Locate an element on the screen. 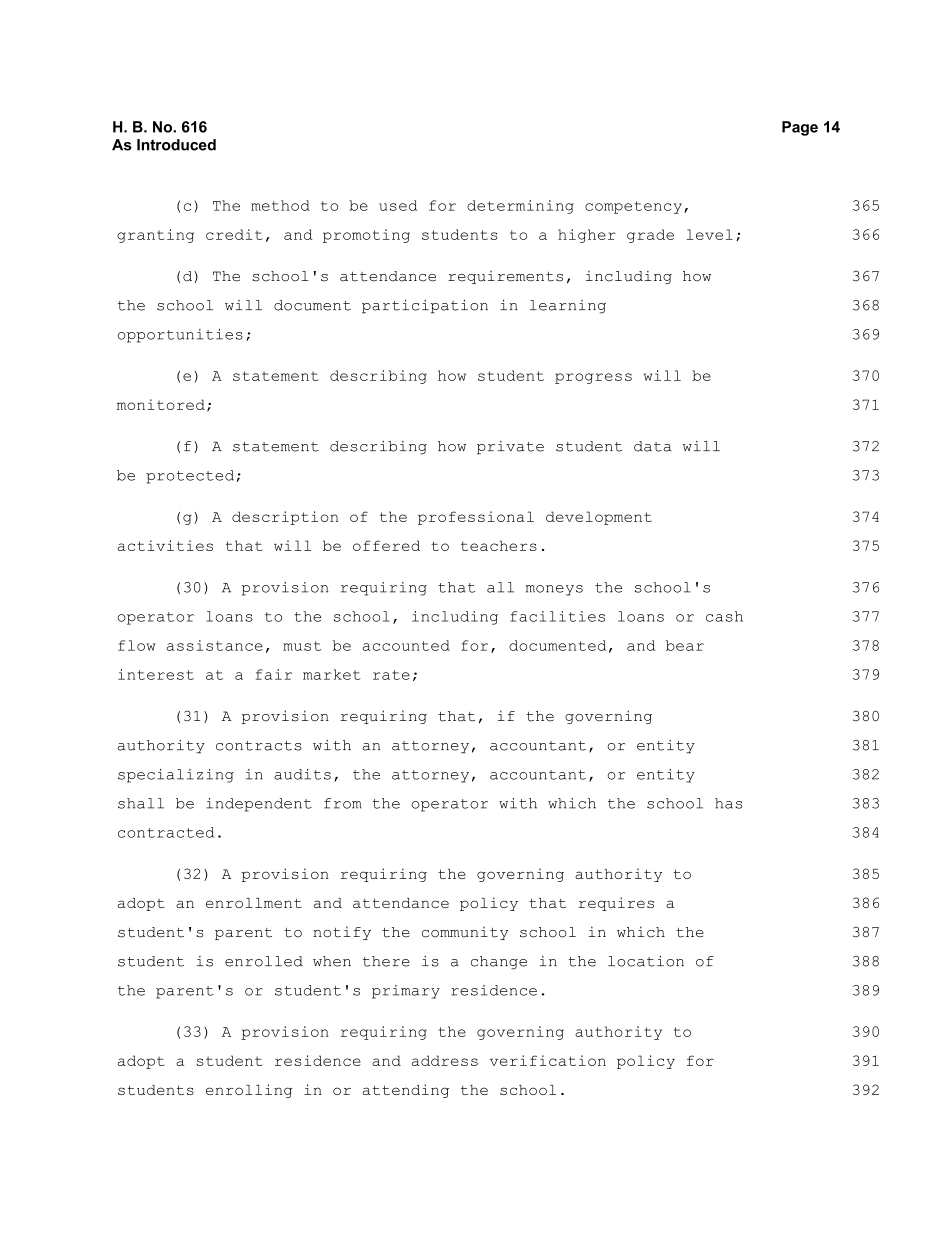  accounted is located at coordinates (406, 645).
